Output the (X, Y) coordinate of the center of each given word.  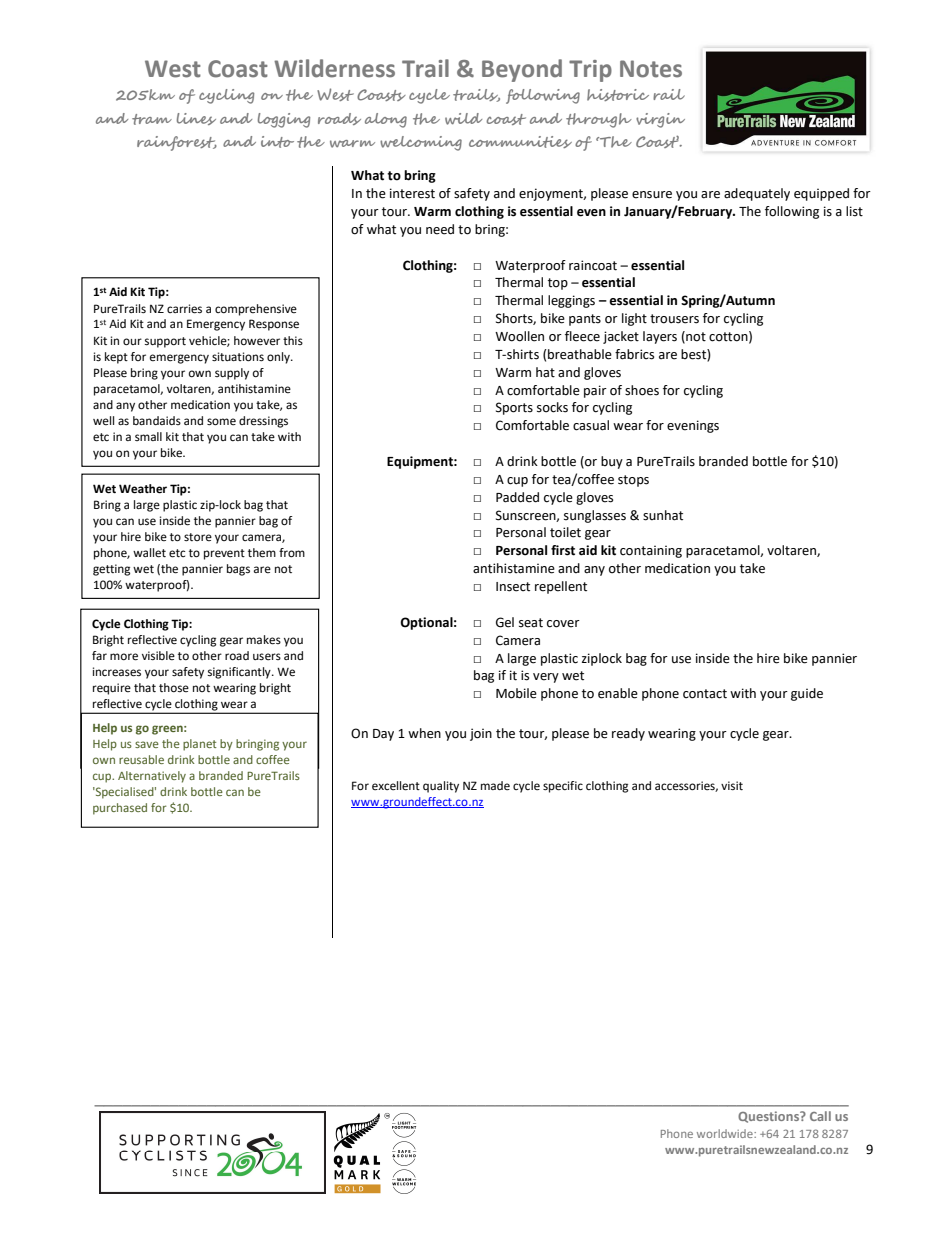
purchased (120, 809)
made (495, 786)
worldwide (726, 1133)
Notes (651, 69)
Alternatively (152, 777)
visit (732, 786)
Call (820, 1116)
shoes (642, 390)
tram (152, 119)
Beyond (522, 70)
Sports (514, 408)
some (221, 422)
